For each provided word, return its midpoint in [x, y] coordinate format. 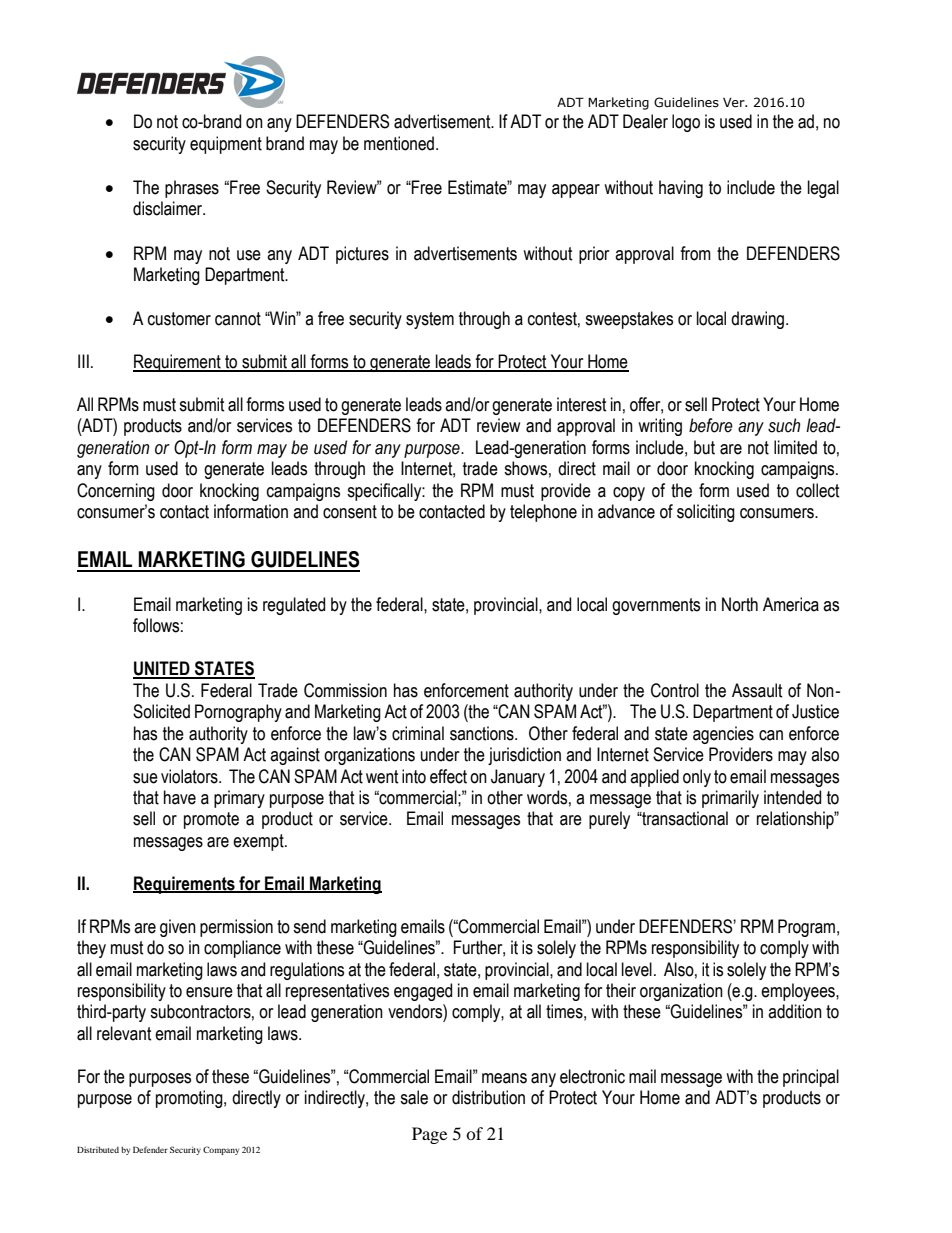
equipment [226, 145]
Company [221, 1150]
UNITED [162, 669]
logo [686, 123]
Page [429, 1135]
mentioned [399, 143]
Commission [345, 690]
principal [811, 1078]
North [740, 604]
